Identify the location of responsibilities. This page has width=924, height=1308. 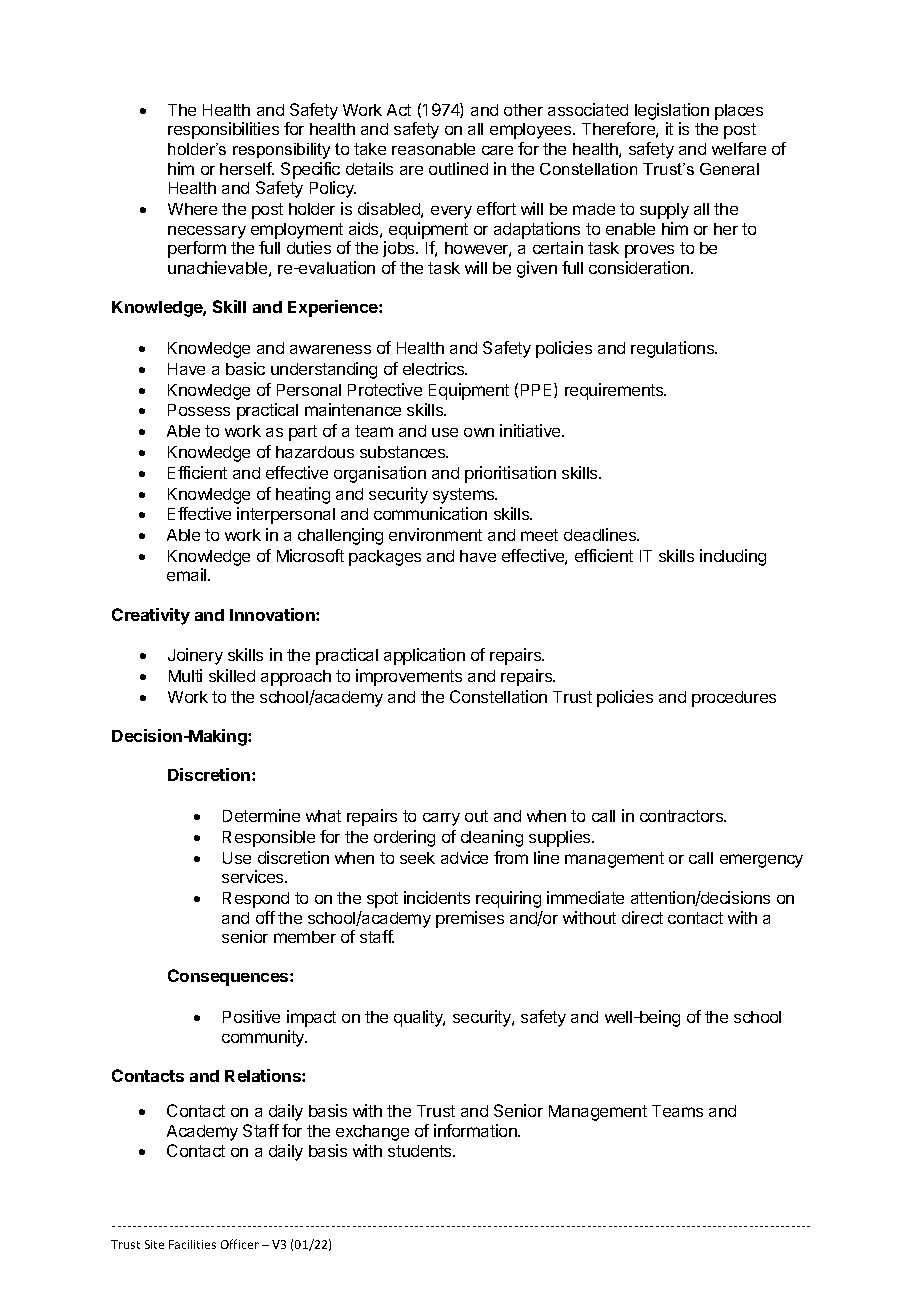
(223, 130).
